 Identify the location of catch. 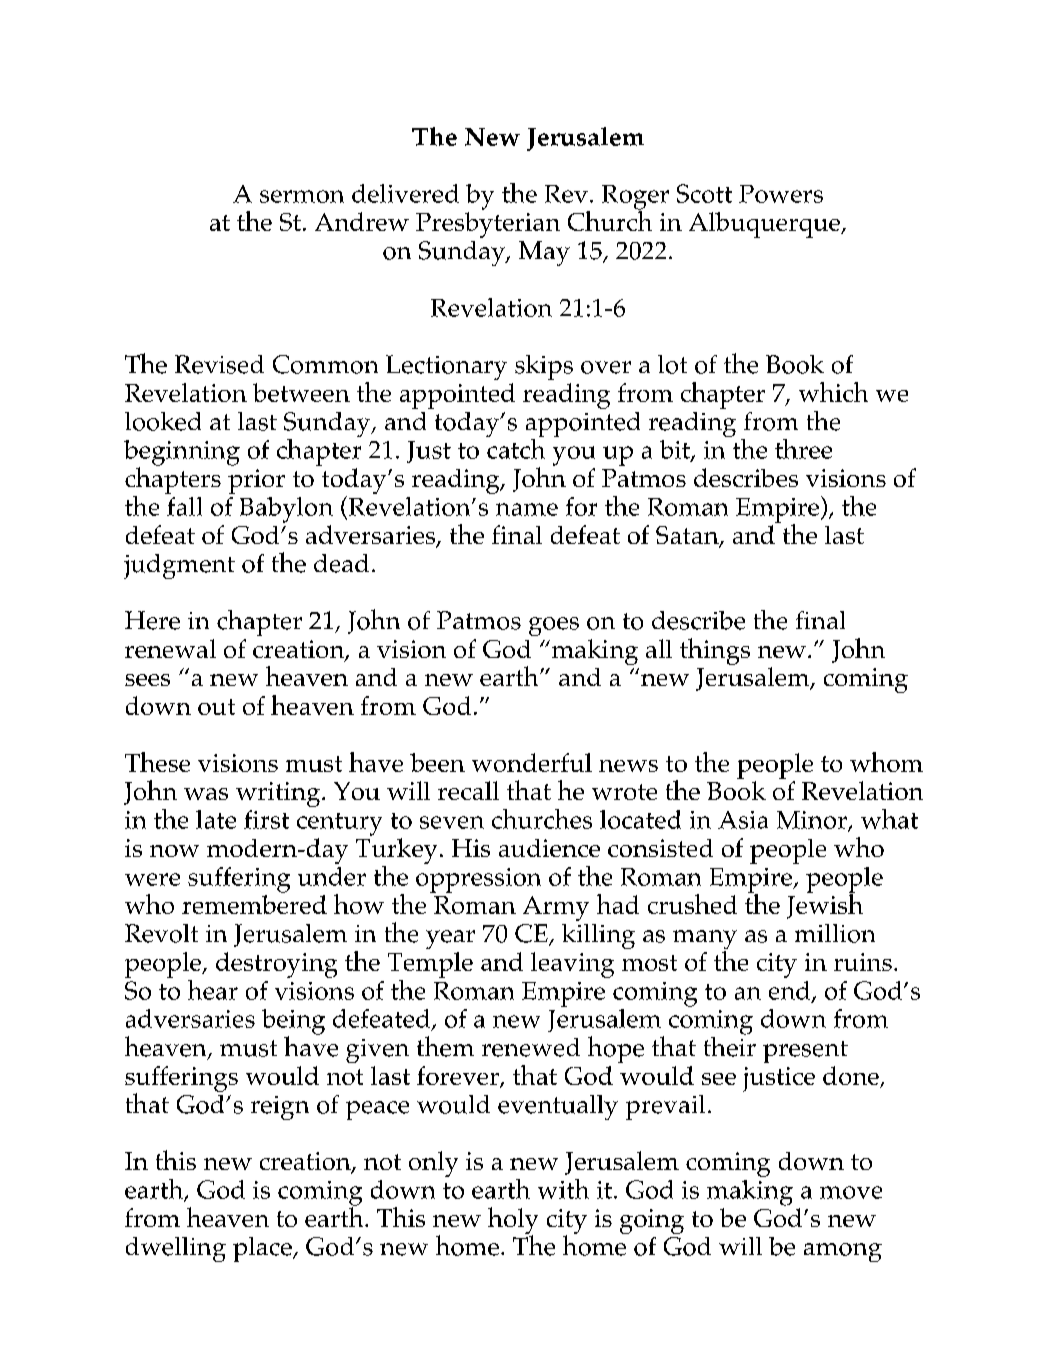
(515, 447).
